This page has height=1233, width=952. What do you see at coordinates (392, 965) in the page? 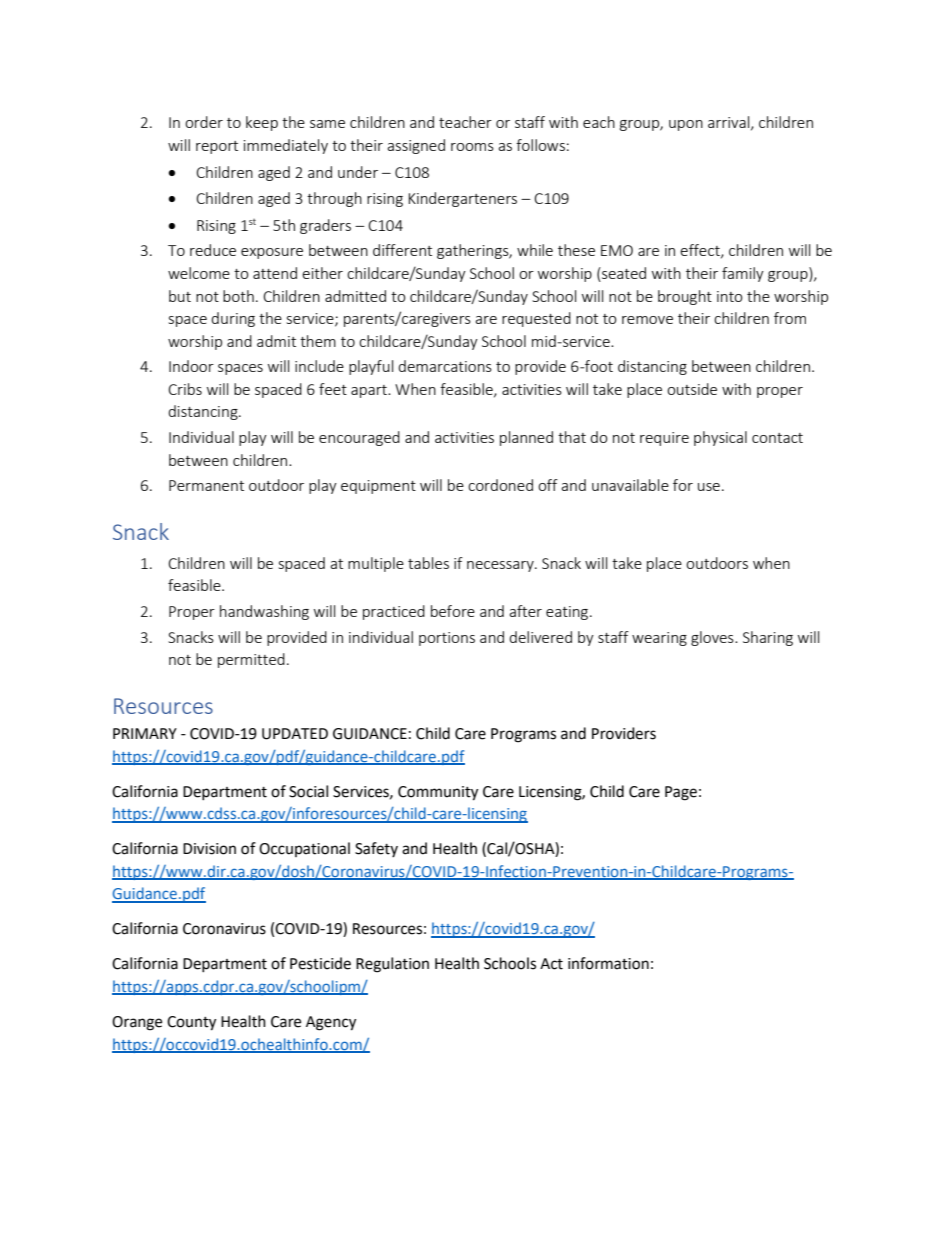
I see `Regulation` at bounding box center [392, 965].
